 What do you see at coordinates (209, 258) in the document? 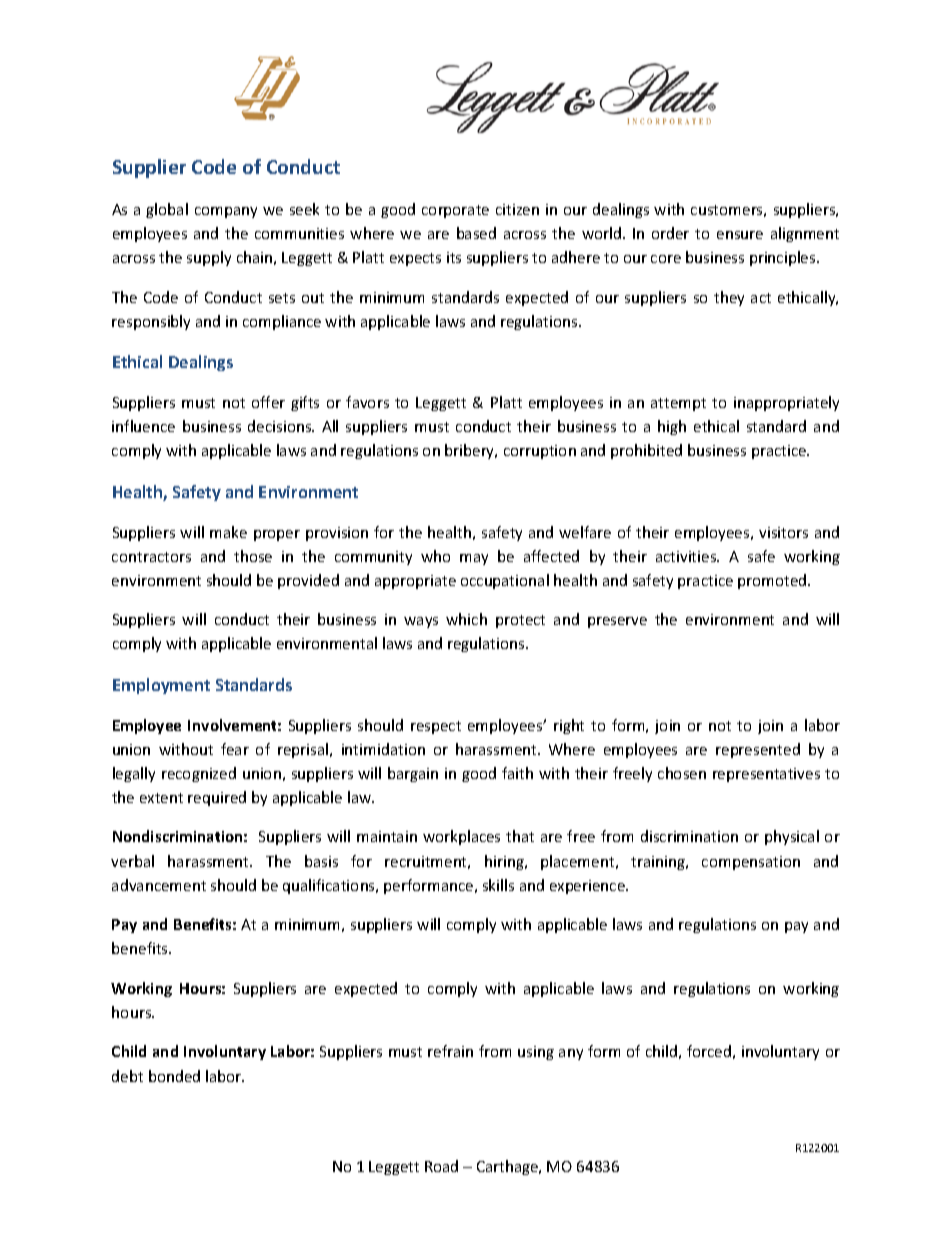
I see `supply` at bounding box center [209, 258].
